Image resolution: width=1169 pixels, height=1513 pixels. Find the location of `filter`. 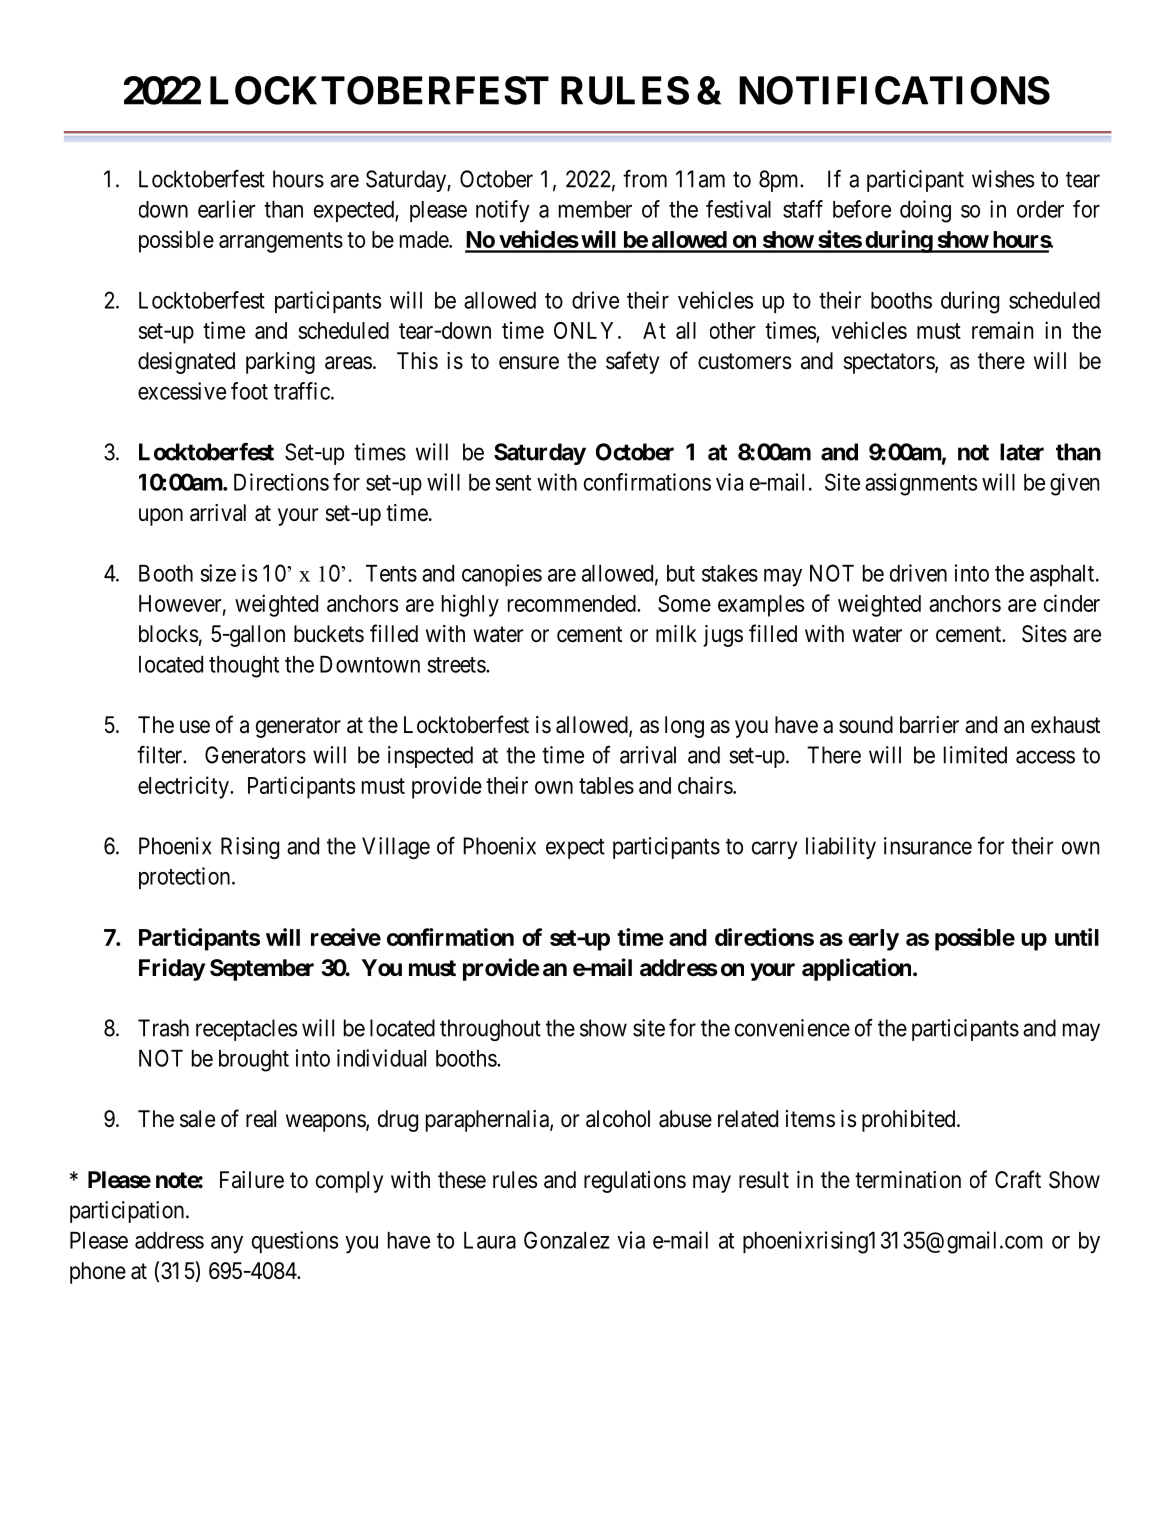

filter is located at coordinates (161, 755).
